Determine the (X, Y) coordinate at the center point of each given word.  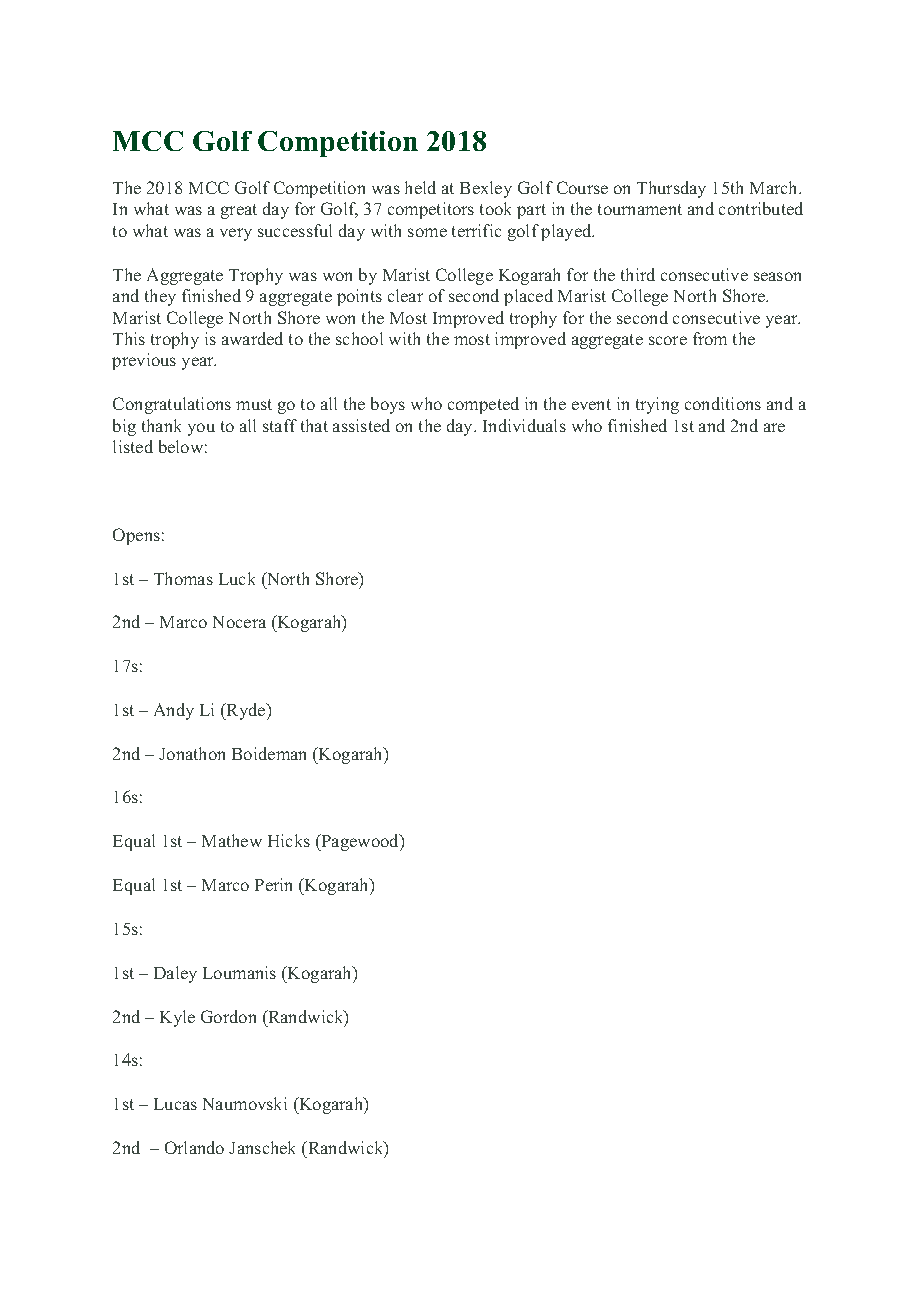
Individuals (524, 425)
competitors (431, 210)
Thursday (671, 189)
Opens (136, 536)
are (774, 427)
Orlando (194, 1147)
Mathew (232, 840)
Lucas (175, 1104)
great (239, 211)
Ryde (246, 711)
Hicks (289, 840)
